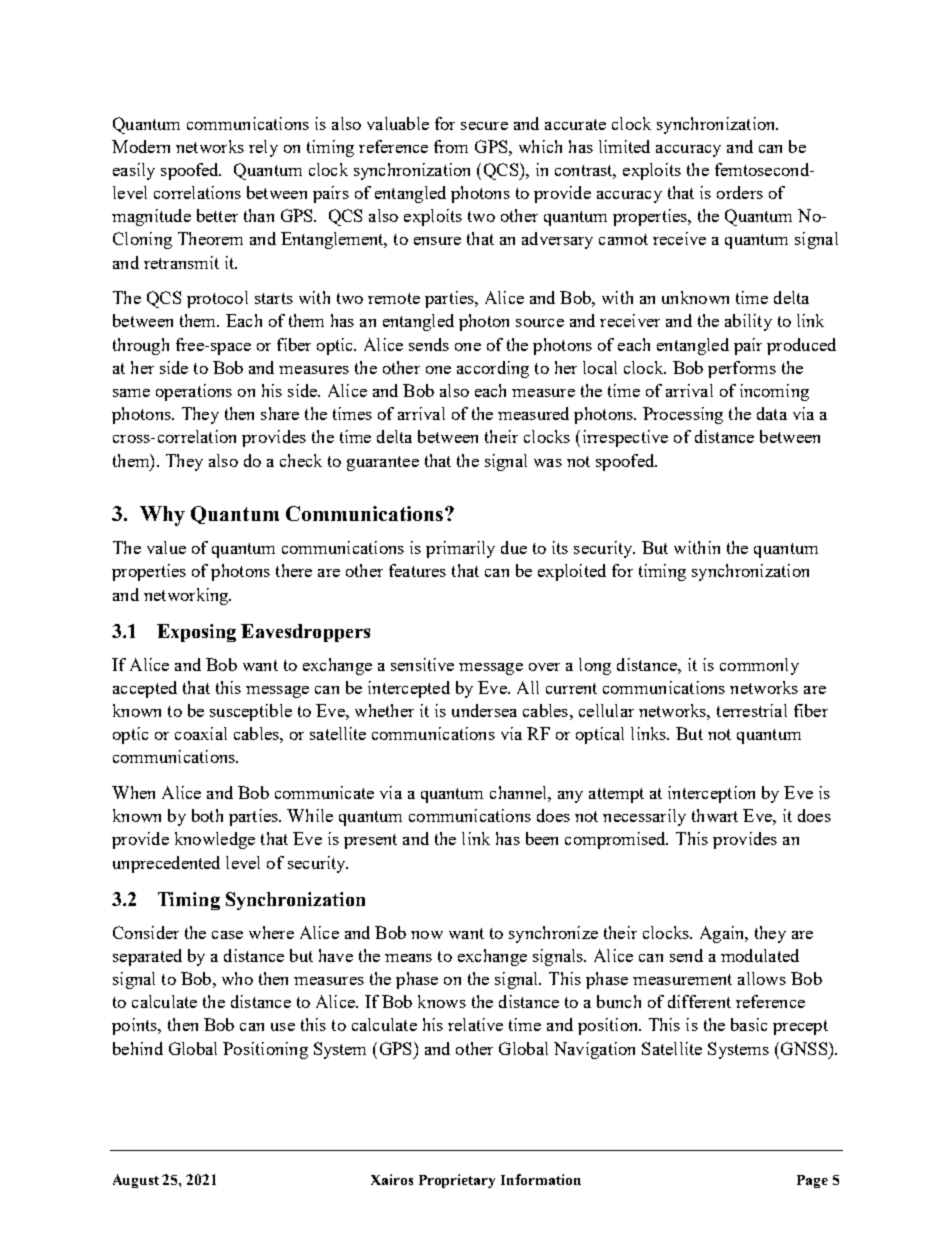  What do you see at coordinates (451, 146) in the screenshot?
I see `from` at bounding box center [451, 146].
